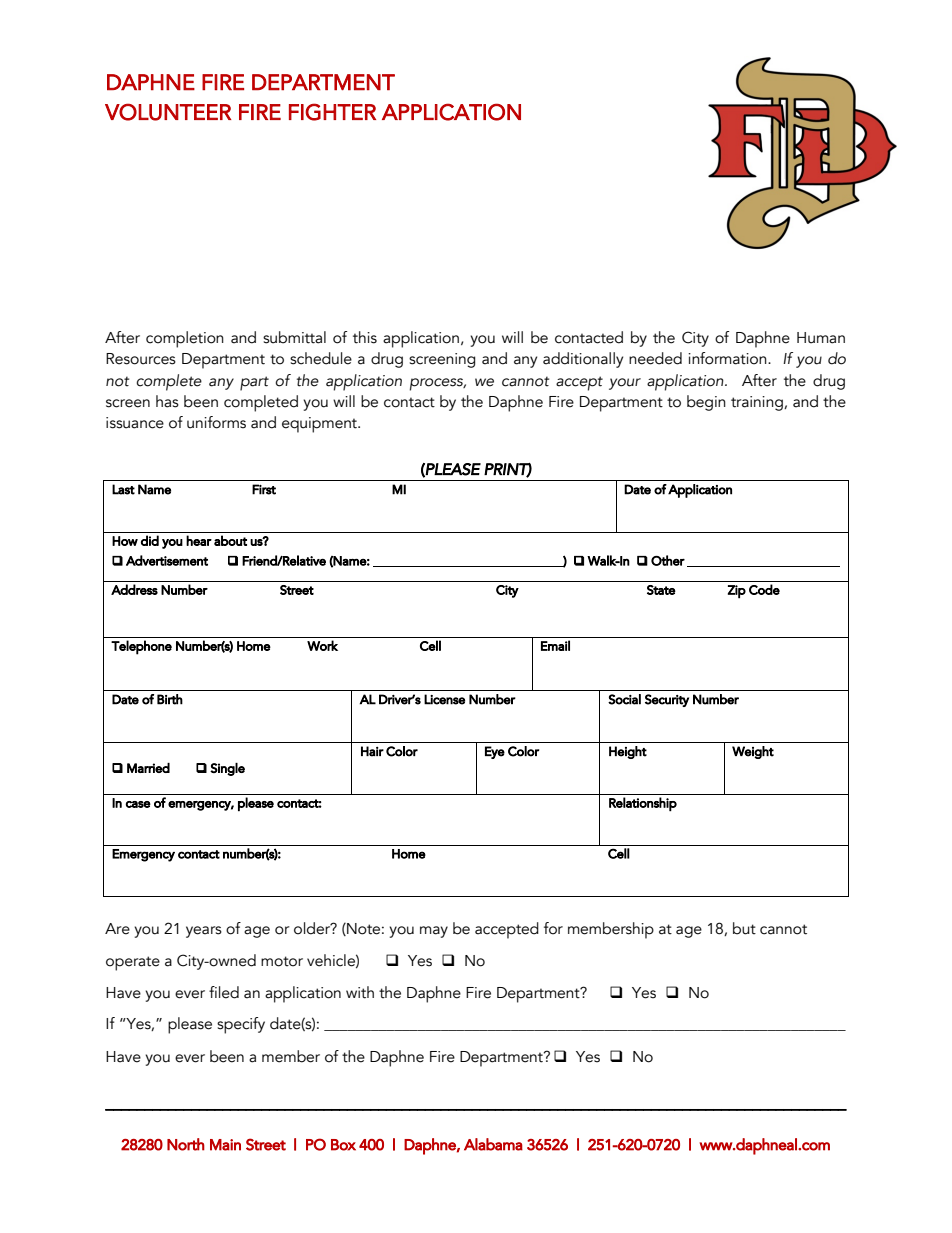  What do you see at coordinates (332, 112) in the page?
I see `FIGHTER` at bounding box center [332, 112].
